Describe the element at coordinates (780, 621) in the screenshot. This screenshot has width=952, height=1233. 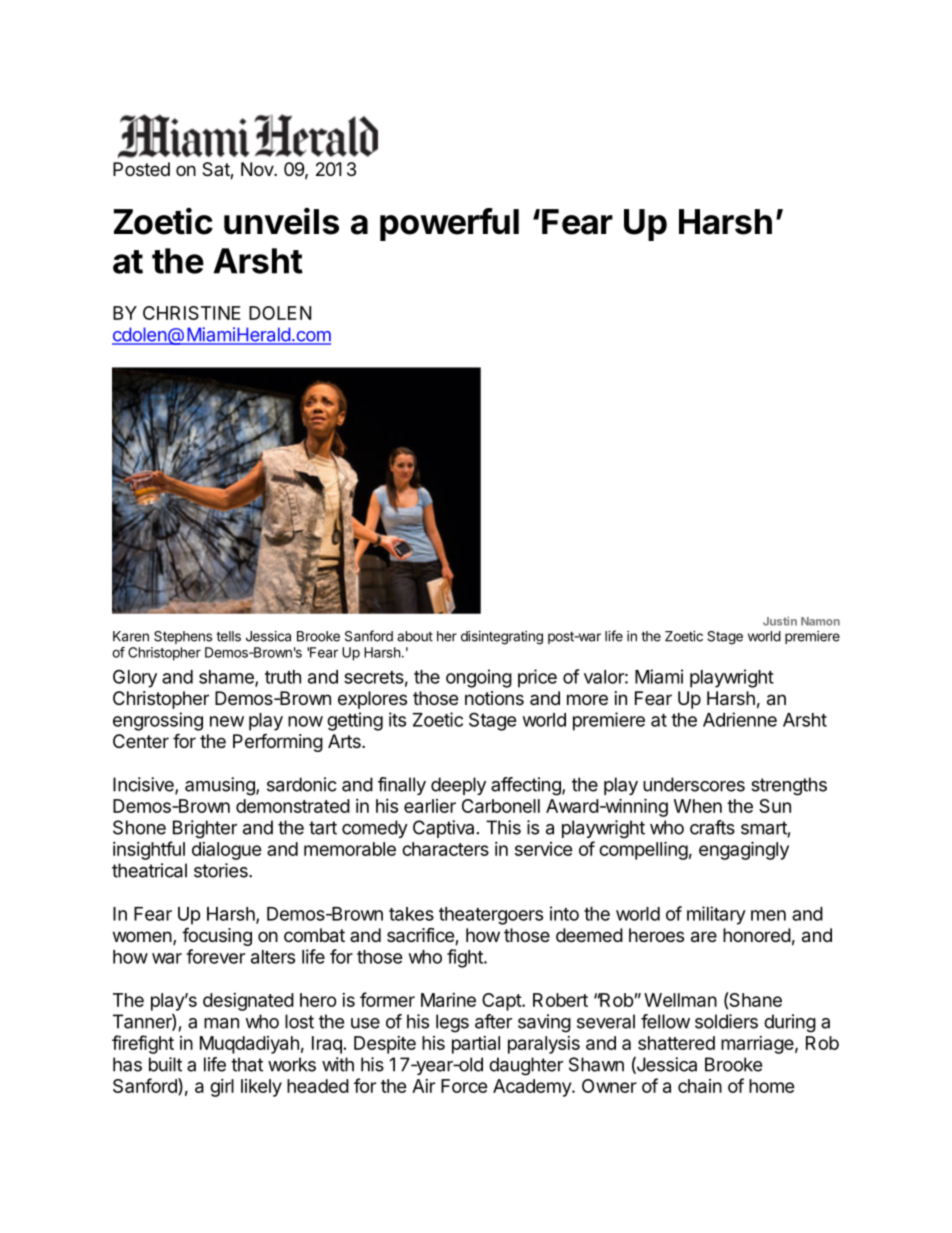
I see `Justin` at that location.
